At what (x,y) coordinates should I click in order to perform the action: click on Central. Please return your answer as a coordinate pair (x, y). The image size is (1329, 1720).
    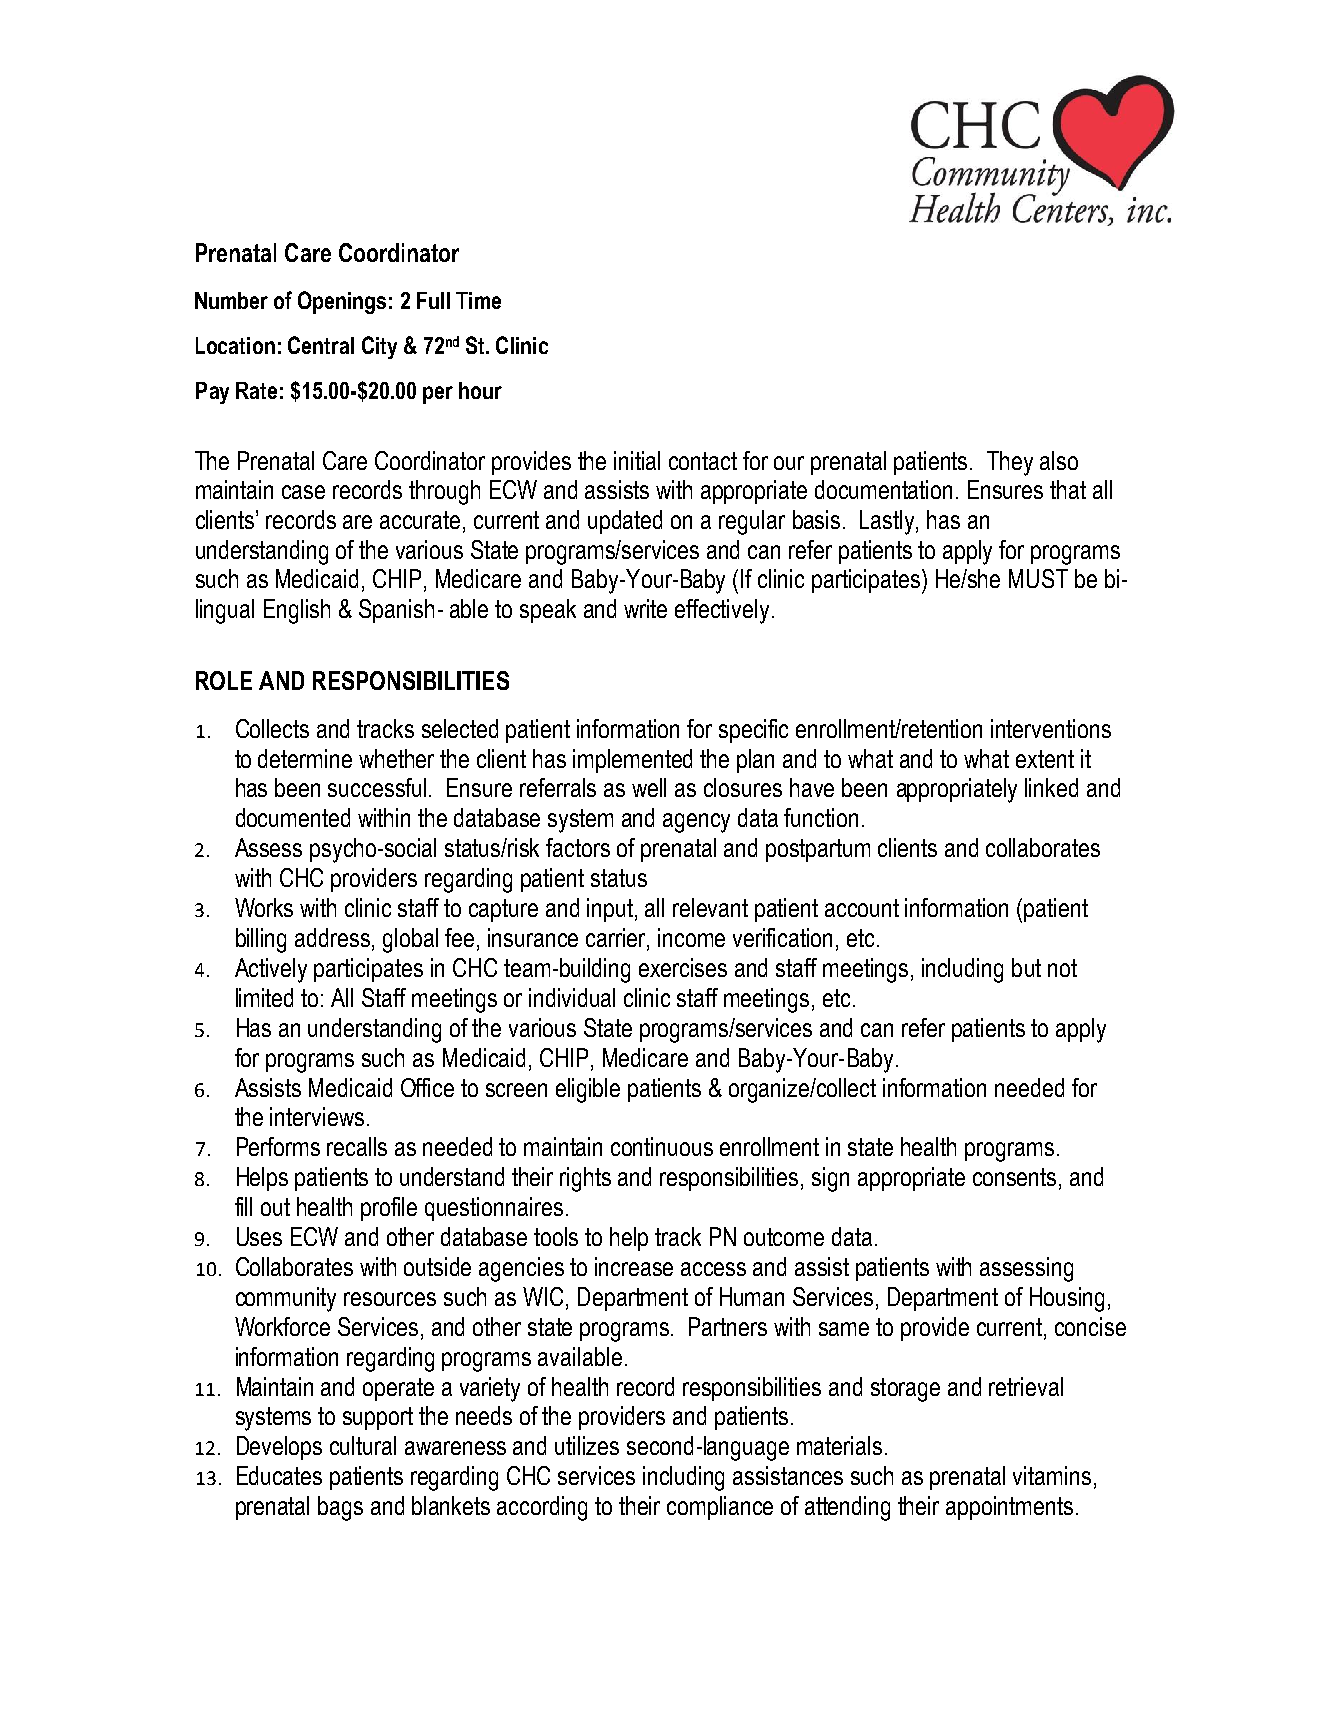
    Looking at the image, I should click on (321, 345).
